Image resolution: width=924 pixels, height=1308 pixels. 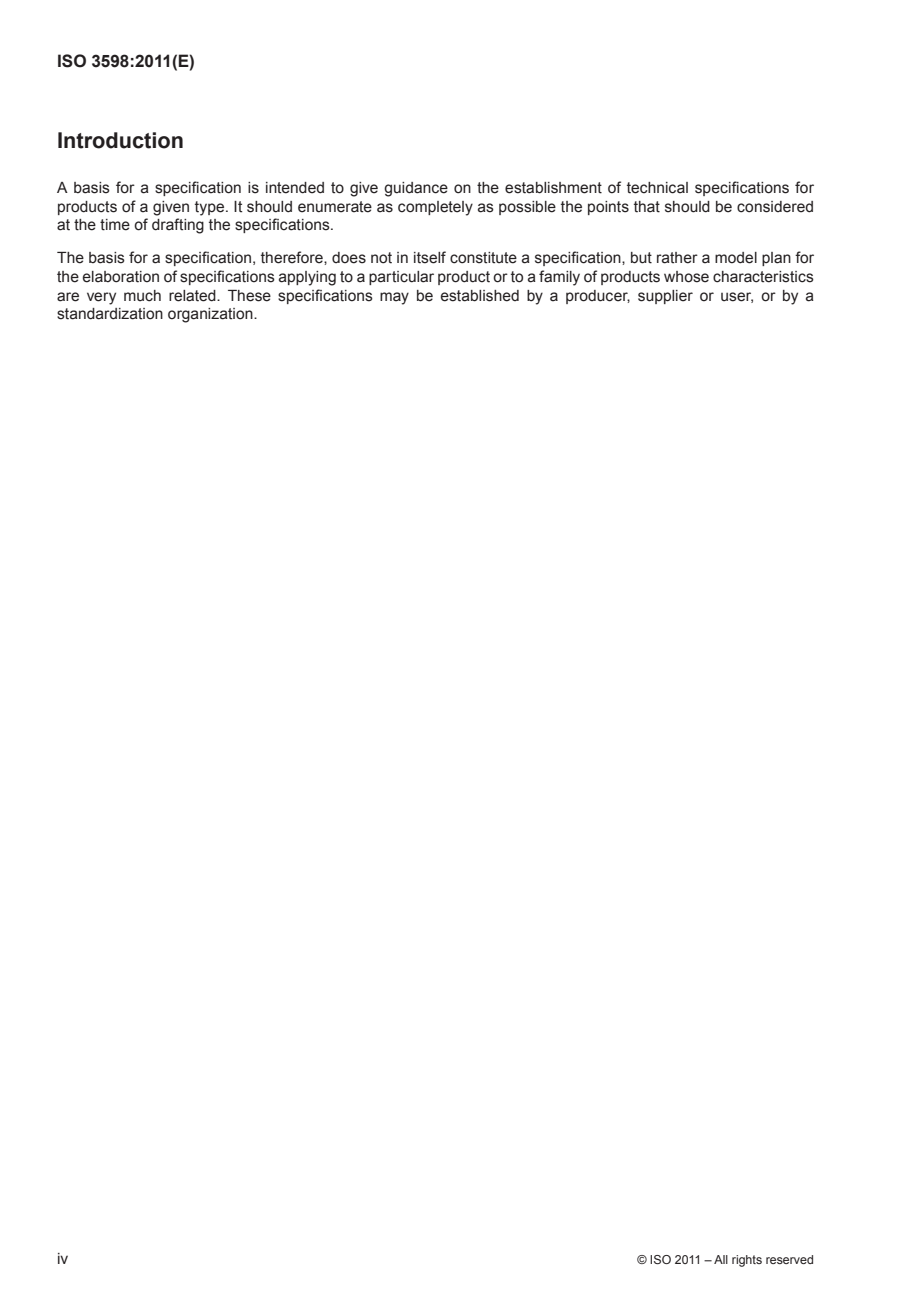 I want to click on user, so click(x=737, y=297).
